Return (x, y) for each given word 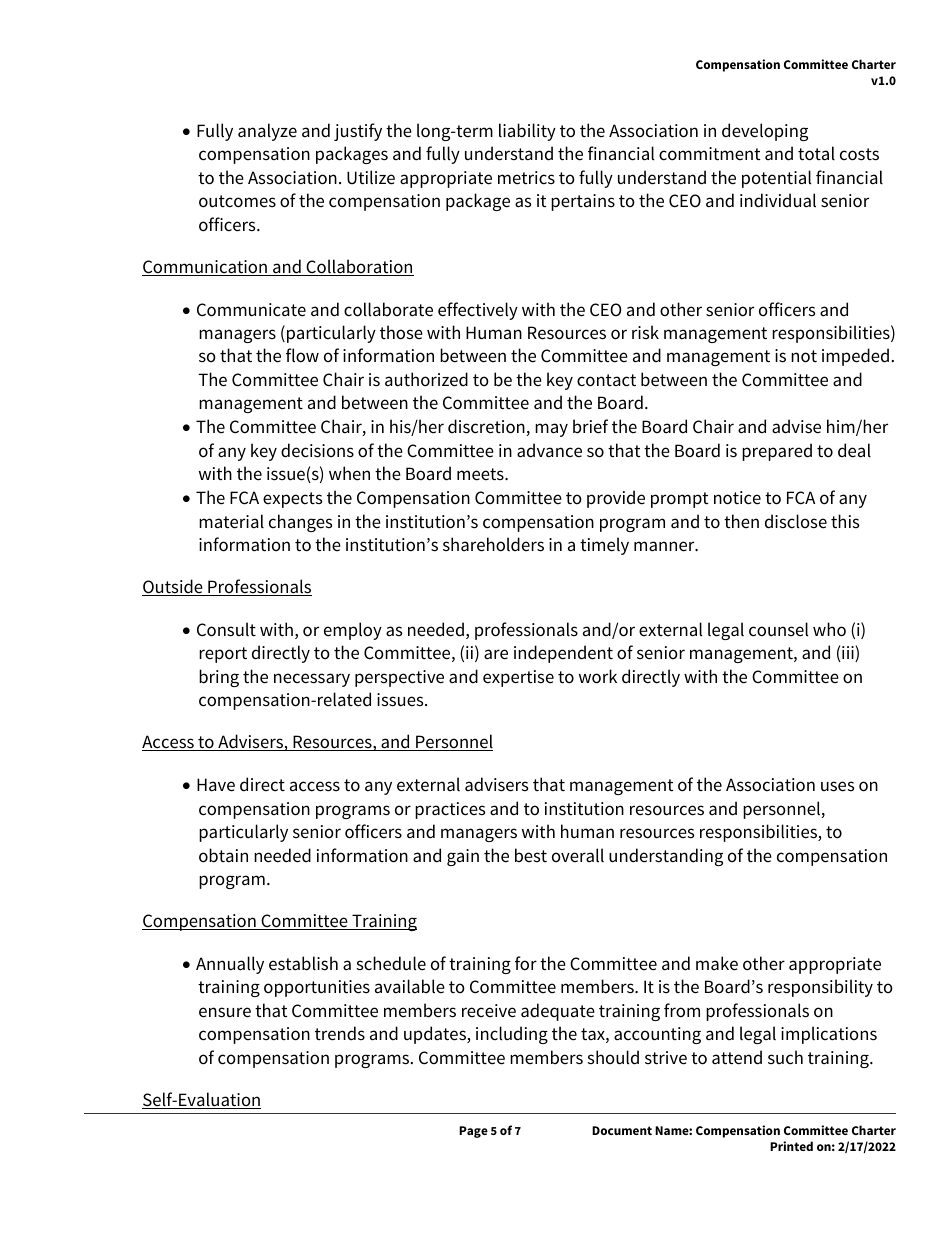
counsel (778, 629)
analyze (267, 132)
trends (340, 1033)
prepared (777, 452)
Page (473, 1132)
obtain (223, 855)
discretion (487, 427)
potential (776, 179)
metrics (526, 178)
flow (302, 355)
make (717, 963)
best (531, 855)
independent (563, 654)
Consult (226, 629)
